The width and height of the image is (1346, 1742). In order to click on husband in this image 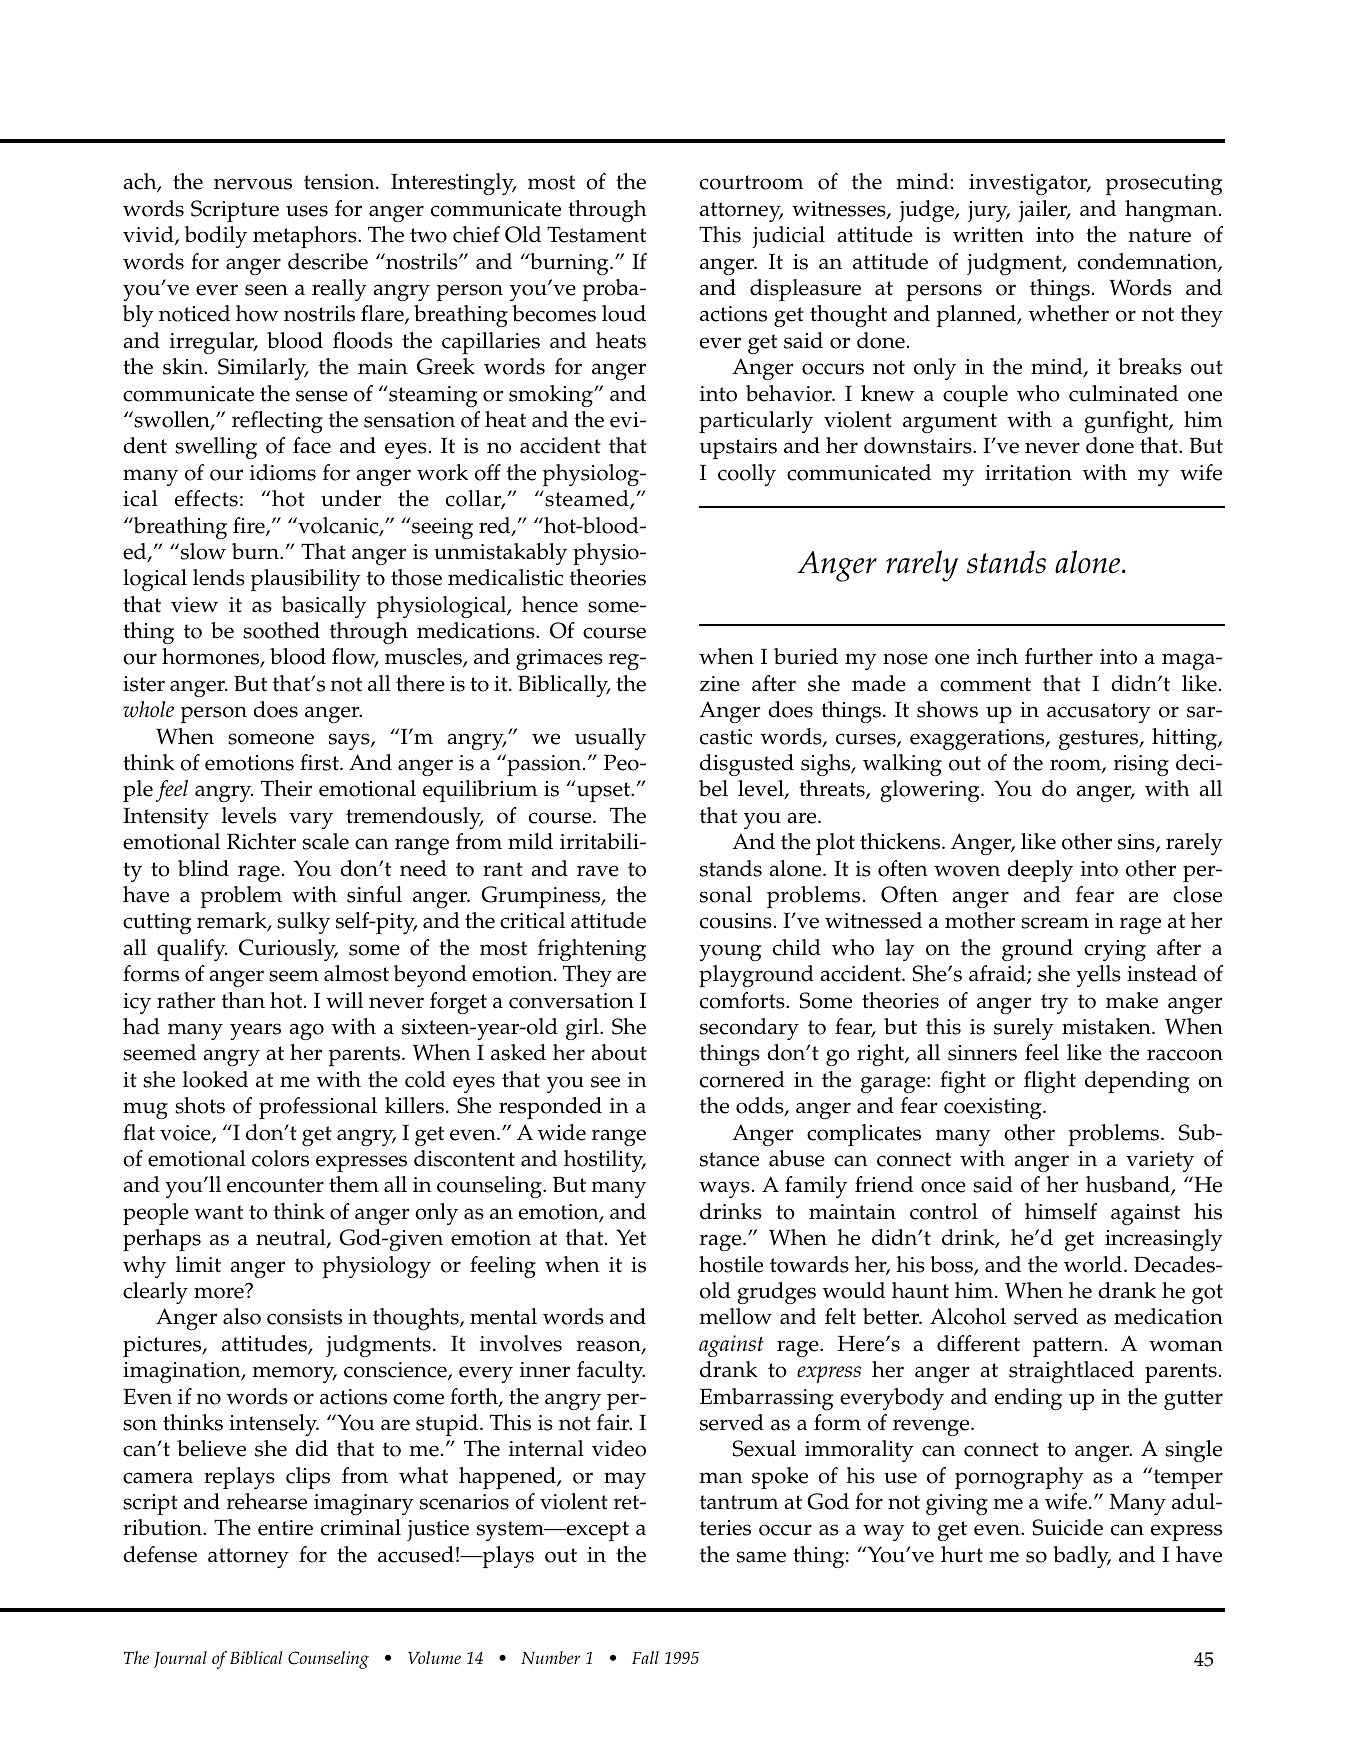, I will do `click(1129, 1186)`.
